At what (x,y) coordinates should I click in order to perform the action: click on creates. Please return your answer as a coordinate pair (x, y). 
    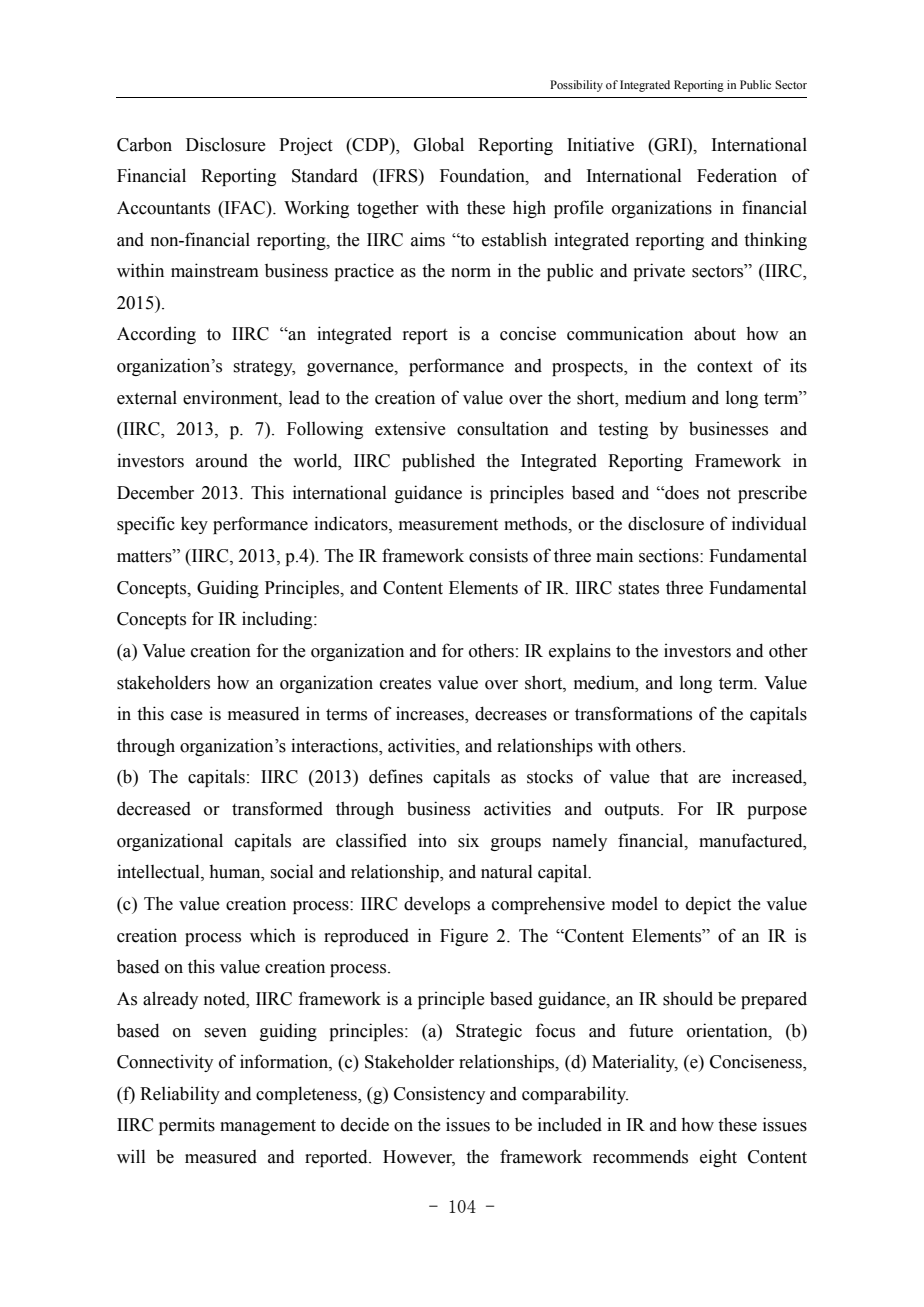
    Looking at the image, I should click on (405, 683).
